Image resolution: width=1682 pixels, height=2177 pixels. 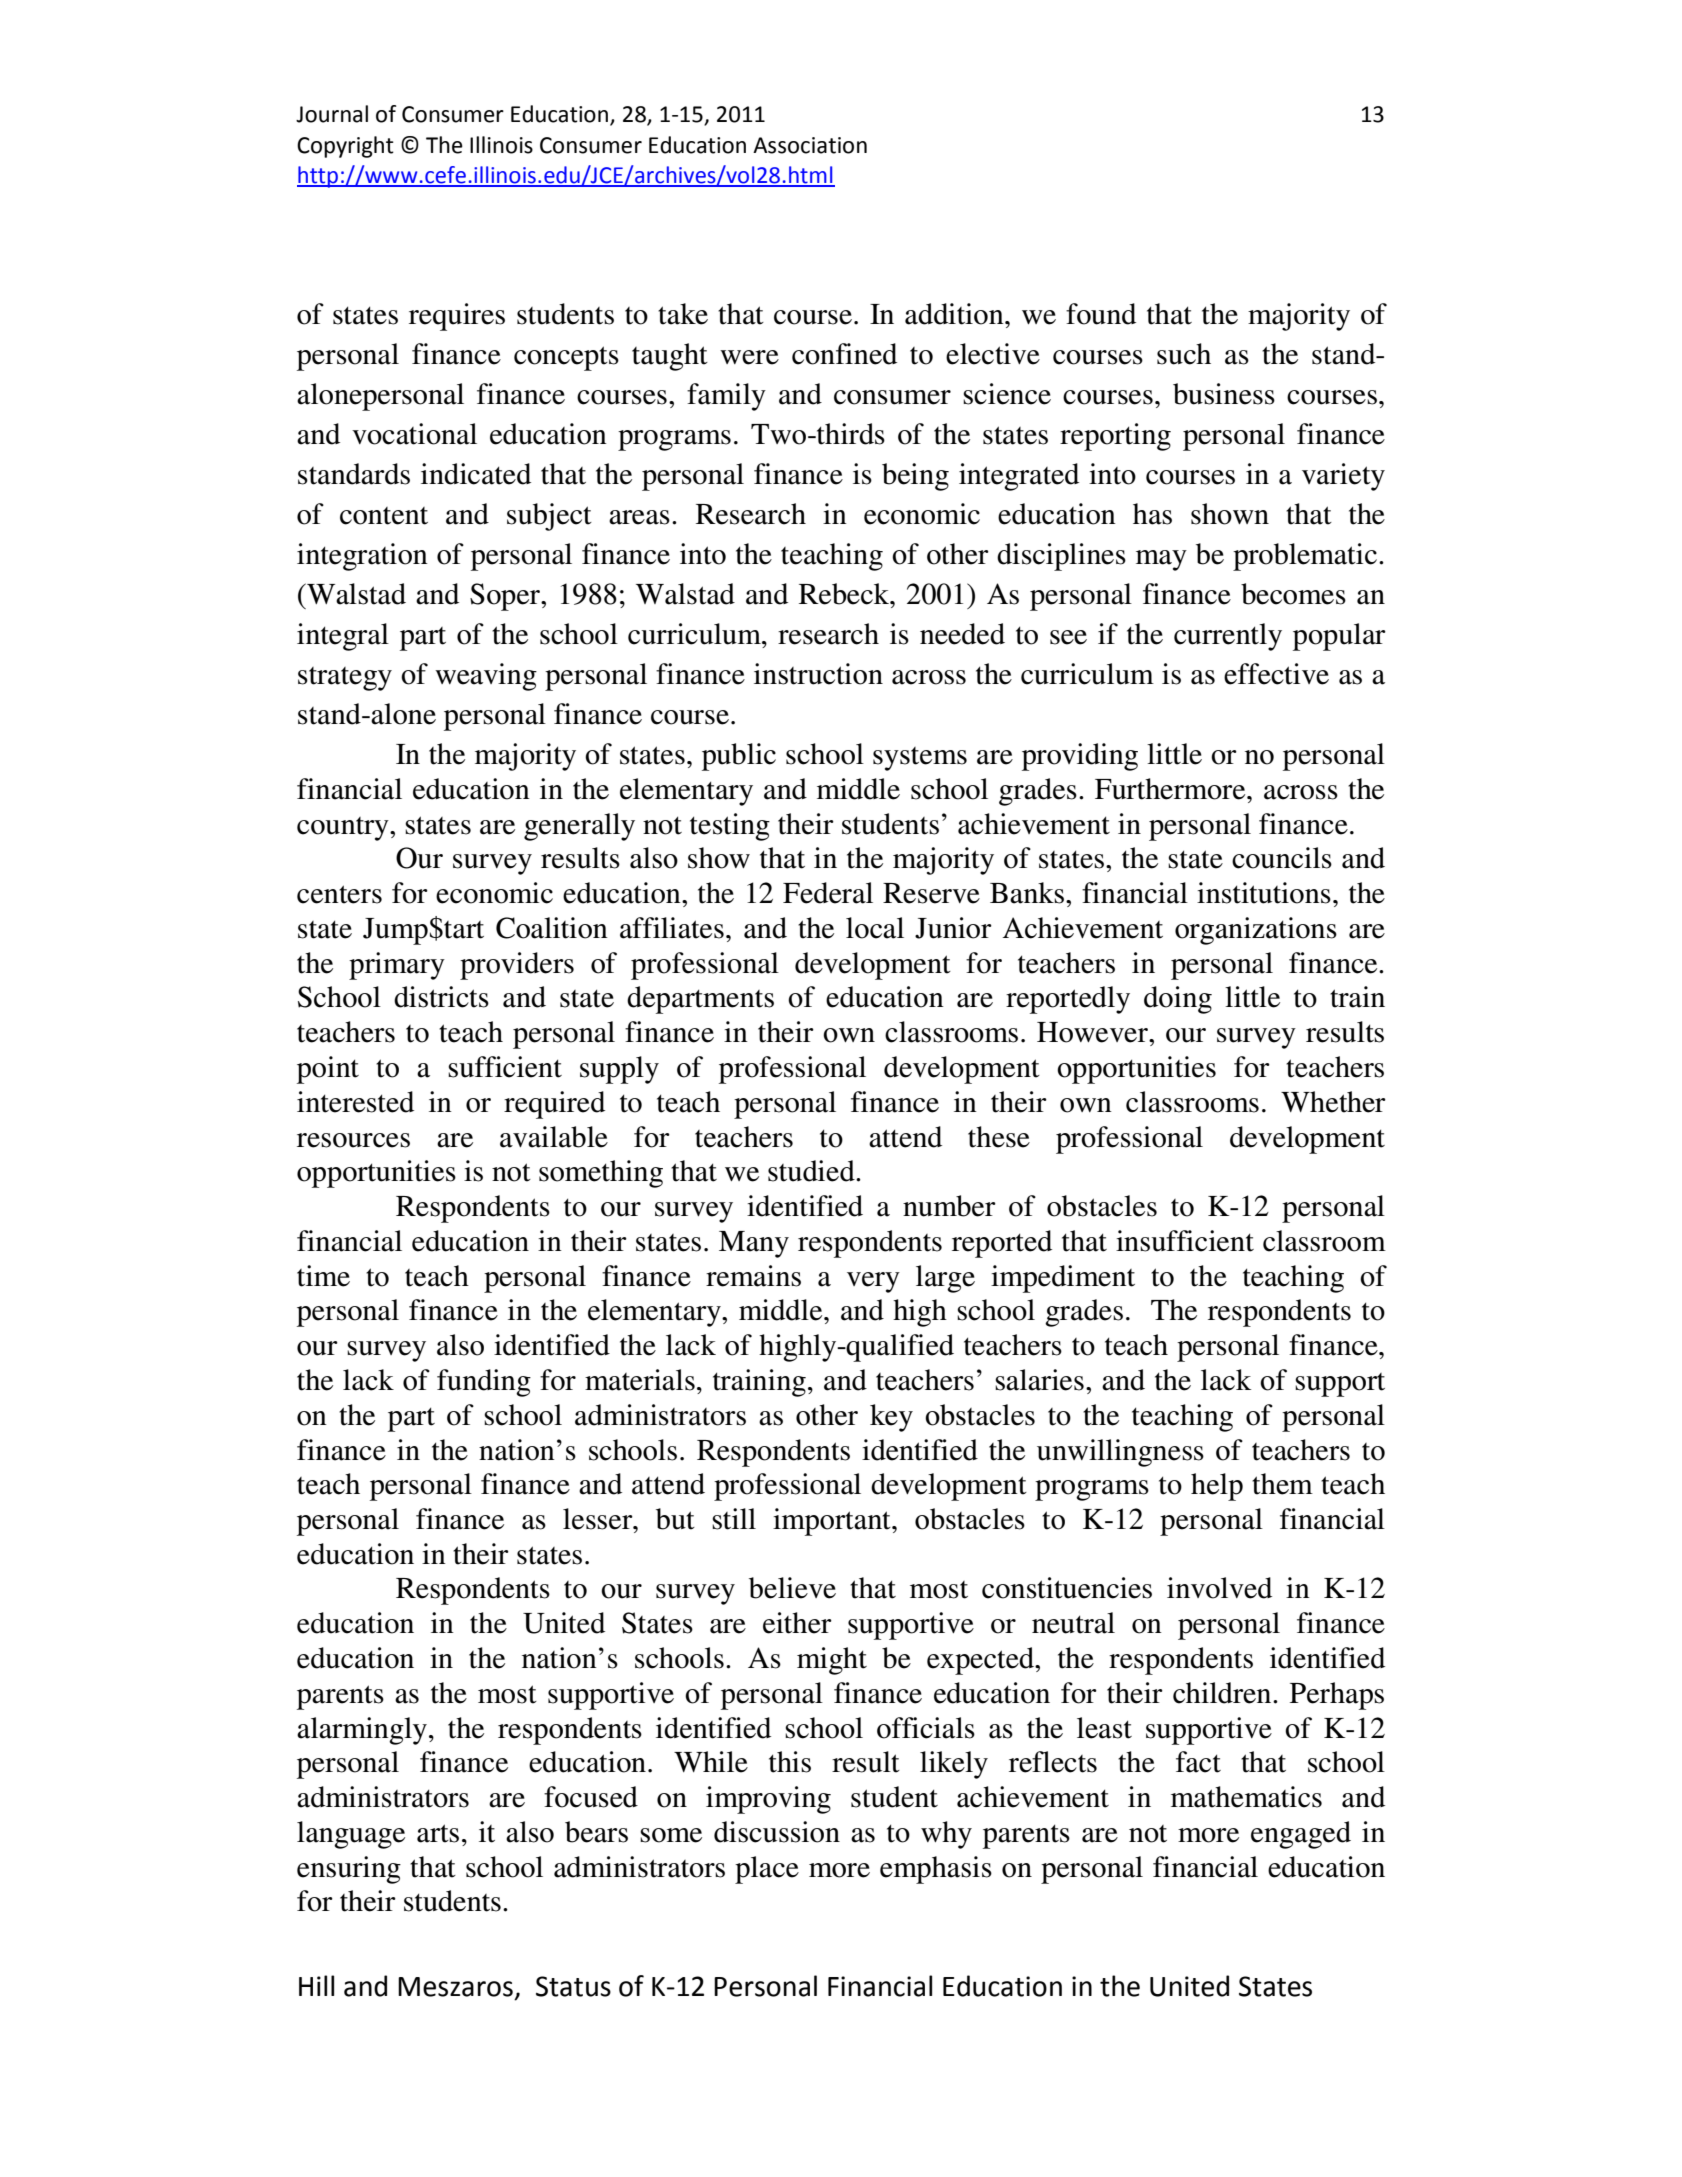 What do you see at coordinates (810, 145) in the image?
I see `Association` at bounding box center [810, 145].
